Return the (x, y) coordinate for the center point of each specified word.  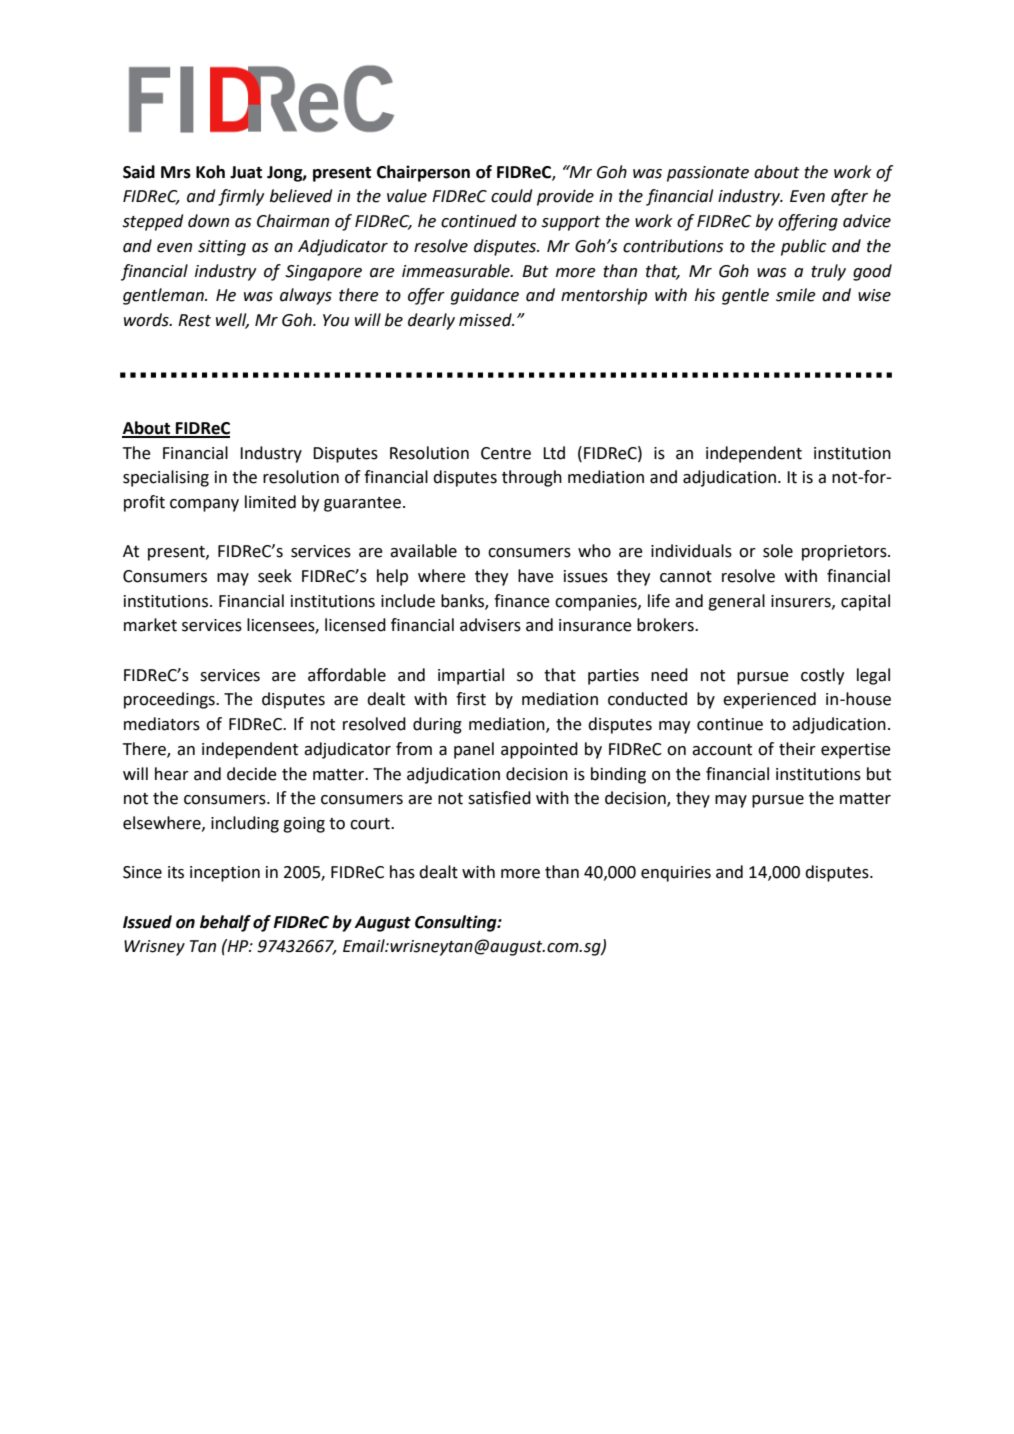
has (402, 872)
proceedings (170, 700)
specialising (166, 478)
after (849, 197)
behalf (225, 923)
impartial (471, 676)
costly (822, 676)
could (512, 196)
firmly (241, 197)
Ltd (554, 453)
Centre (506, 453)
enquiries (676, 874)
